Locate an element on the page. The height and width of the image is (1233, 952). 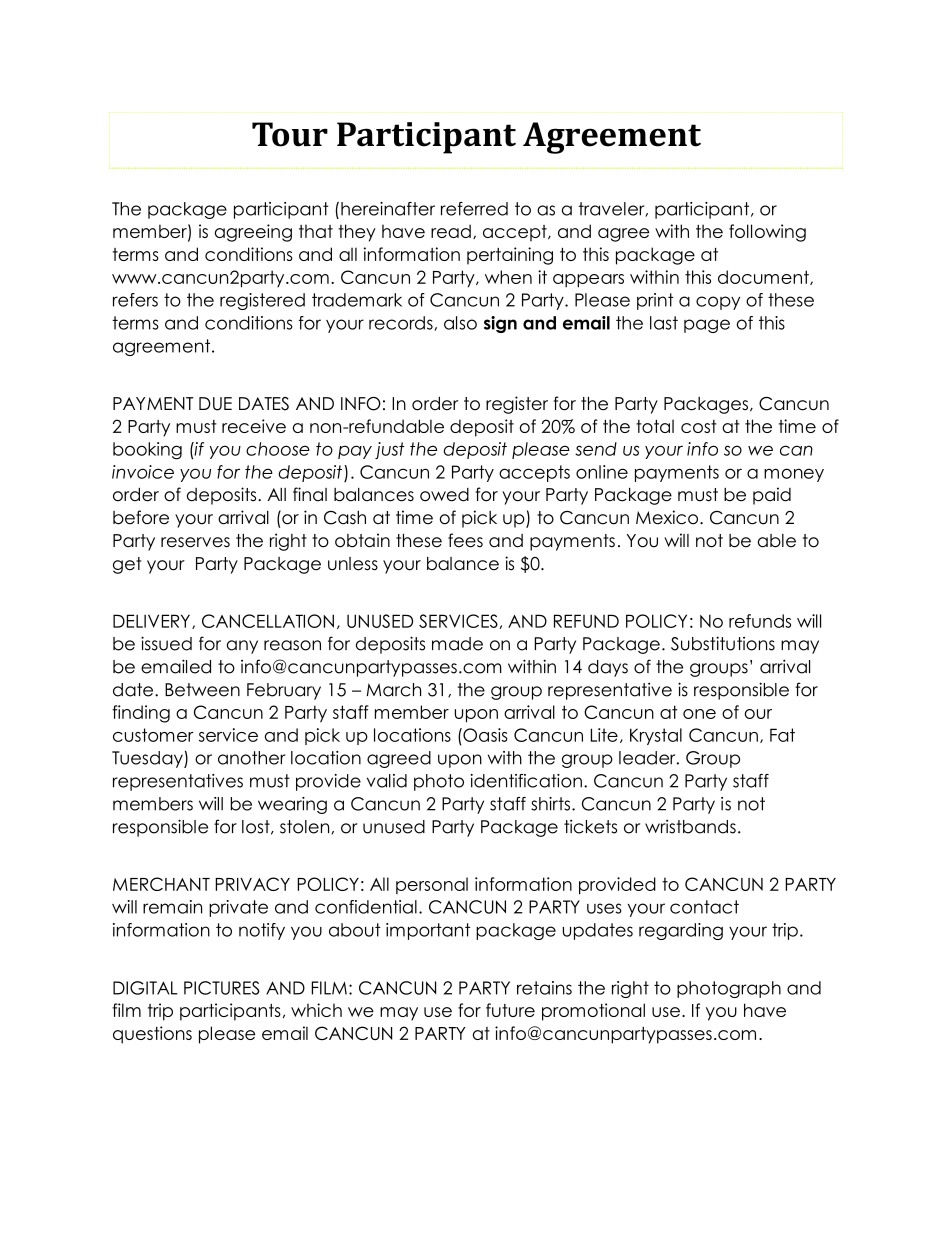
following is located at coordinates (767, 233).
